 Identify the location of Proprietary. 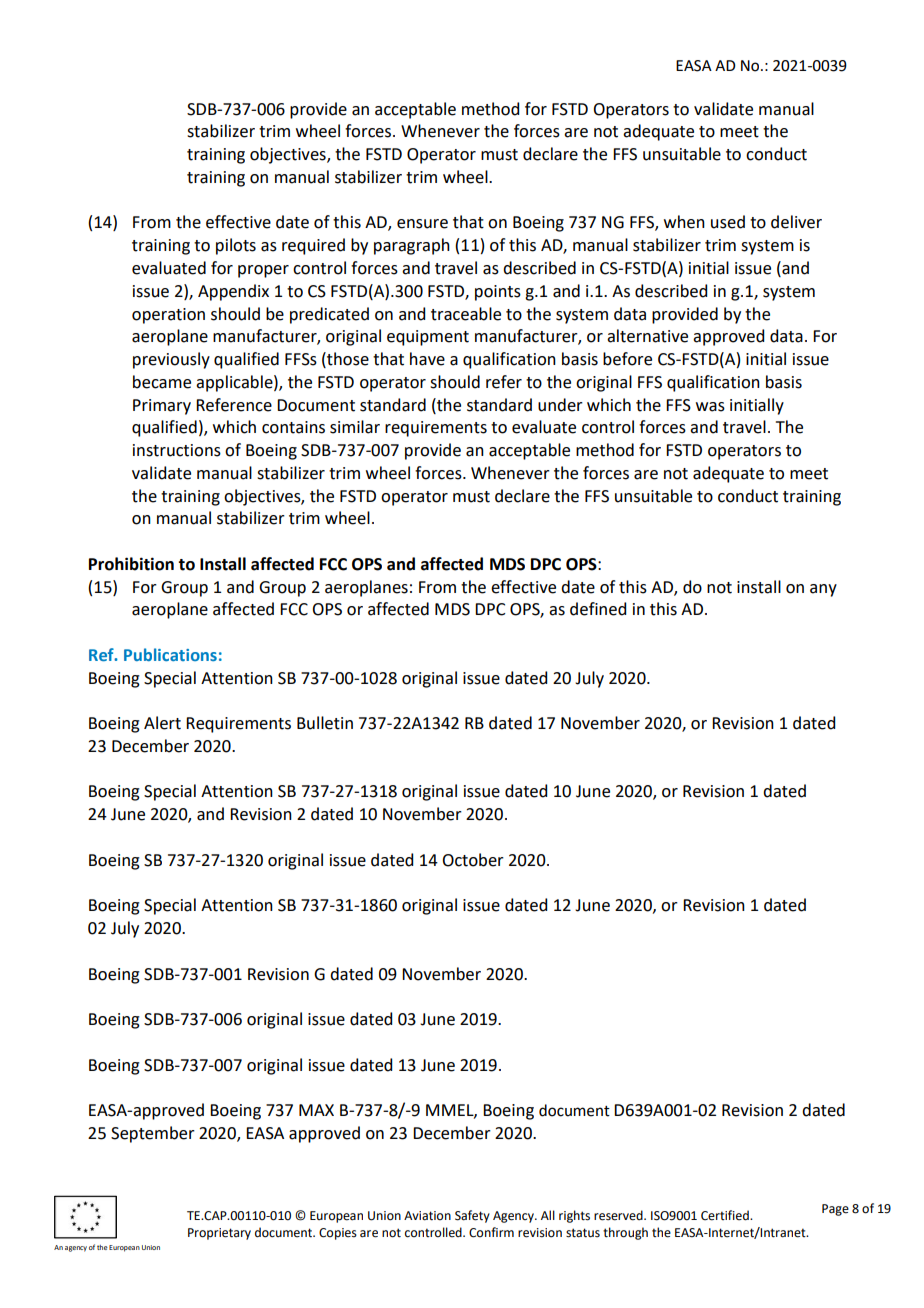
(219, 1234).
